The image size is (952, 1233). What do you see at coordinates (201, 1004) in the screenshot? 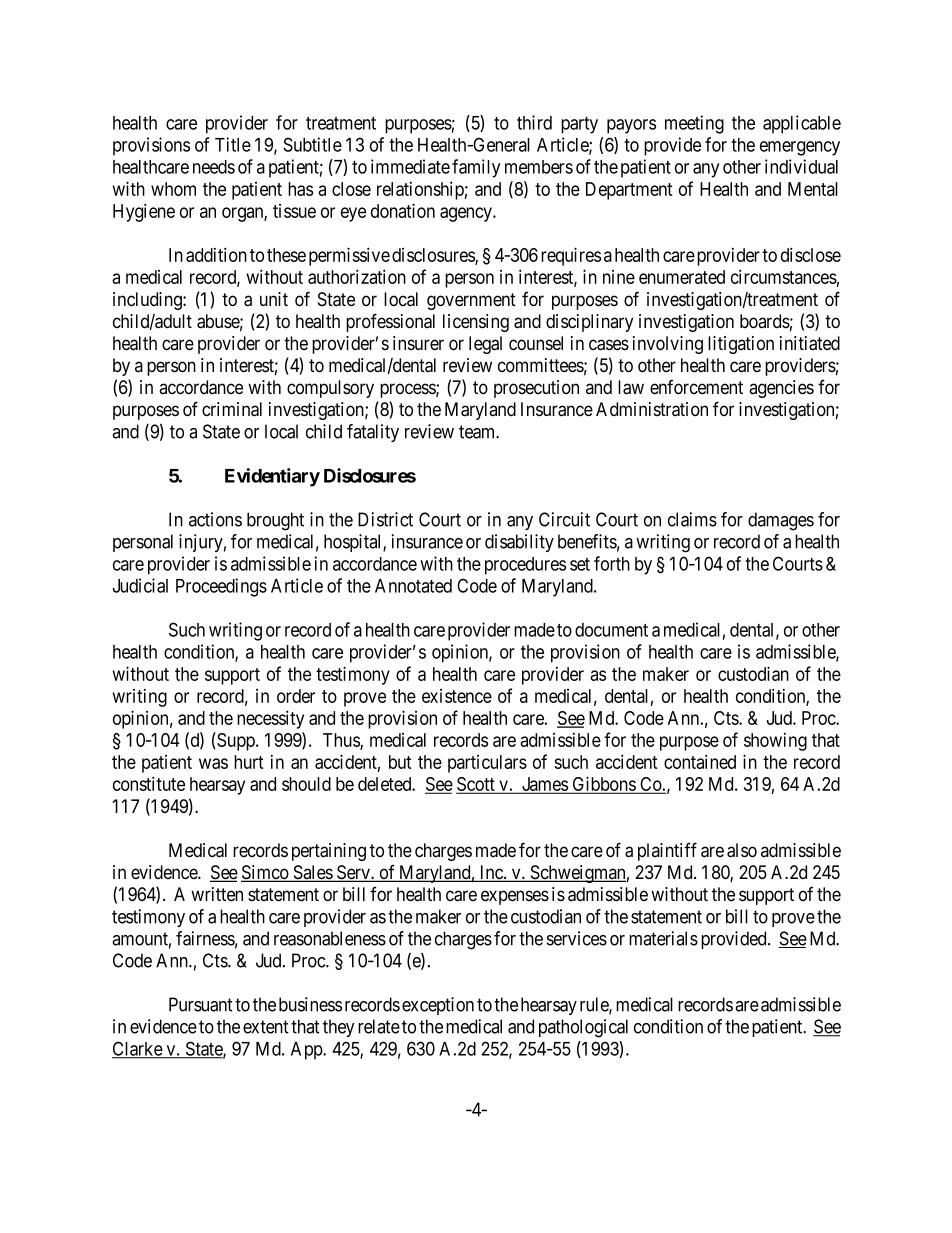
I see `Pursuant` at bounding box center [201, 1004].
